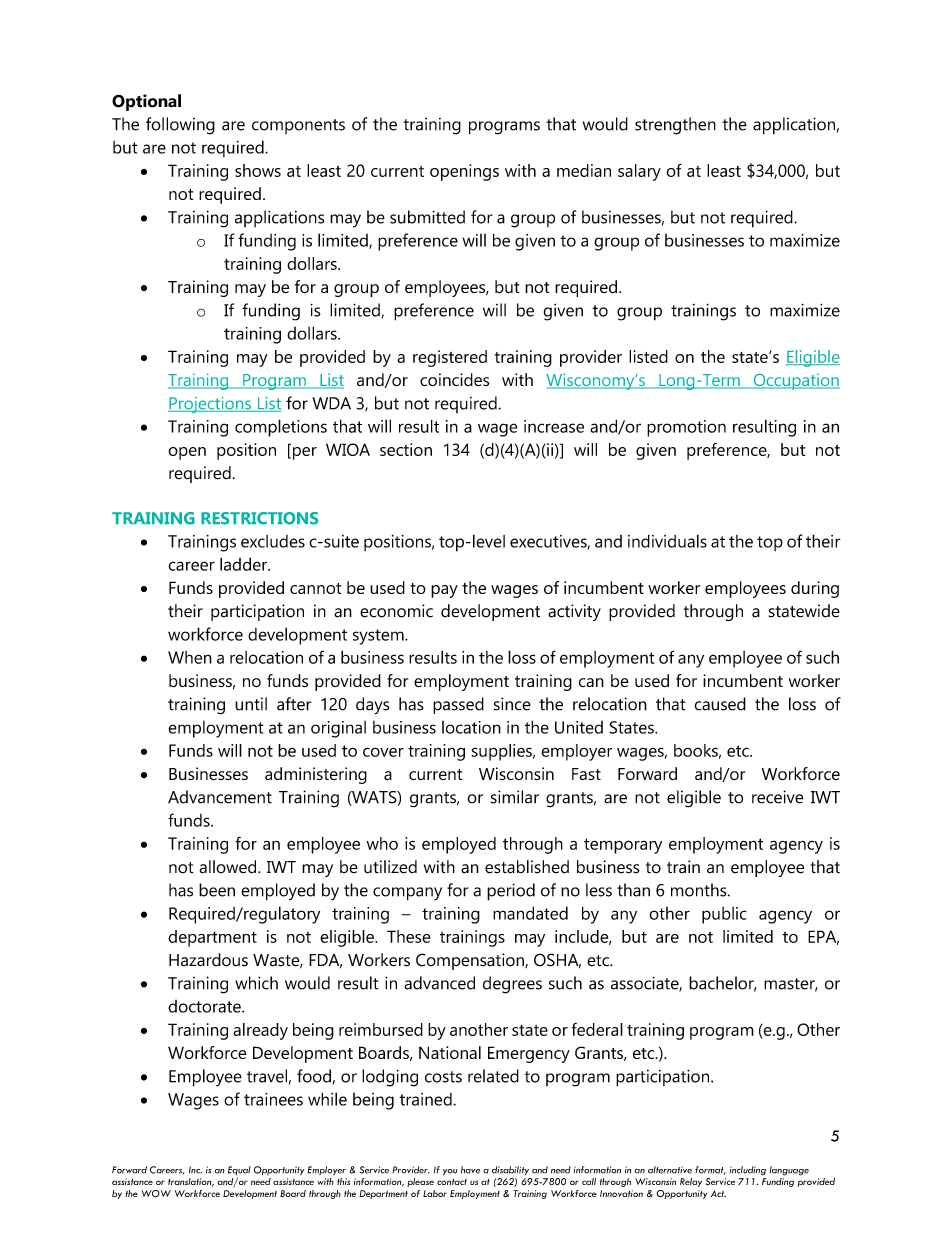 The image size is (952, 1233). What do you see at coordinates (584, 170) in the screenshot?
I see `median` at bounding box center [584, 170].
